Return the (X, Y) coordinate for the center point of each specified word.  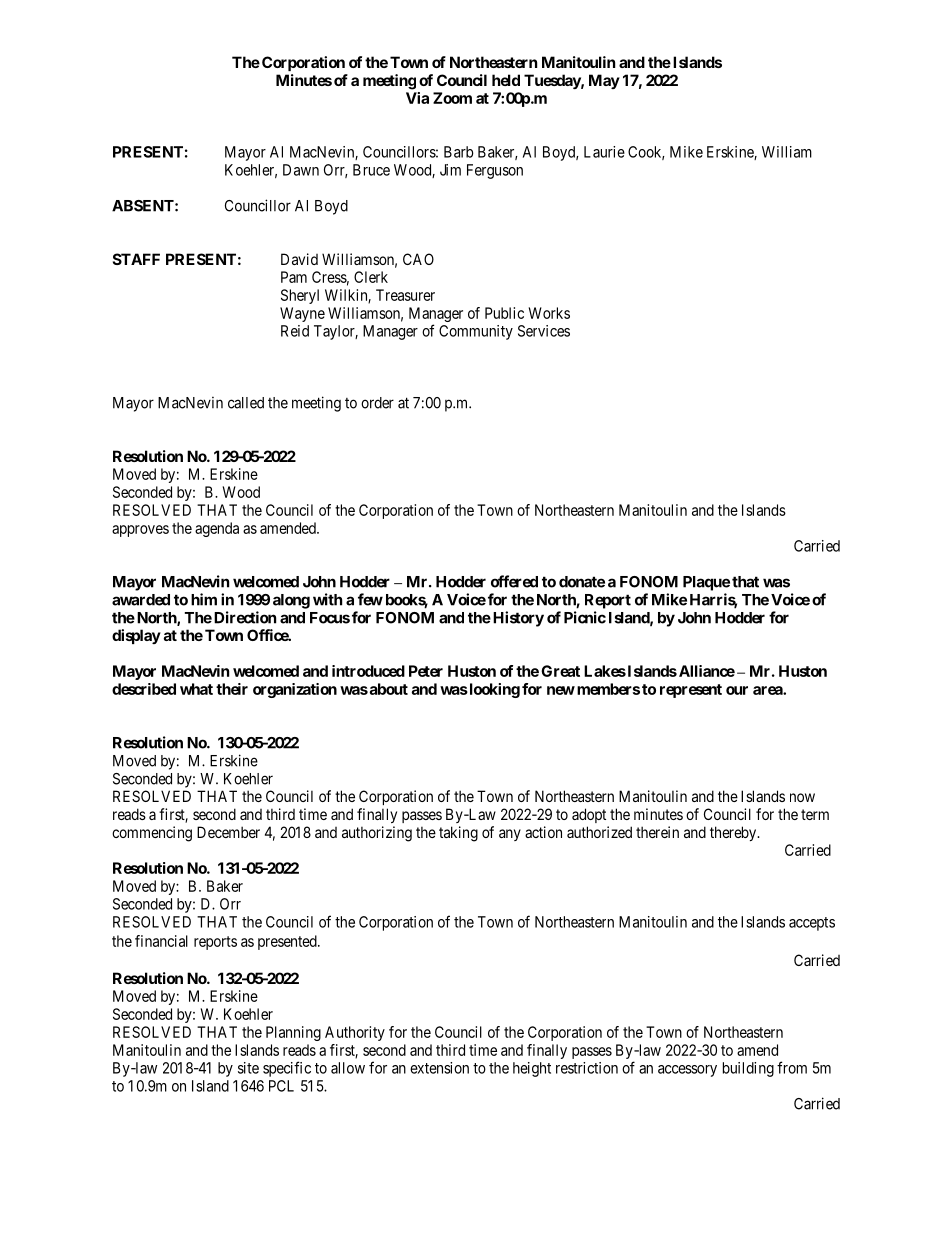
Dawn (301, 170)
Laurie (604, 152)
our (737, 690)
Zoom (452, 98)
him (204, 599)
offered (514, 581)
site (248, 1068)
